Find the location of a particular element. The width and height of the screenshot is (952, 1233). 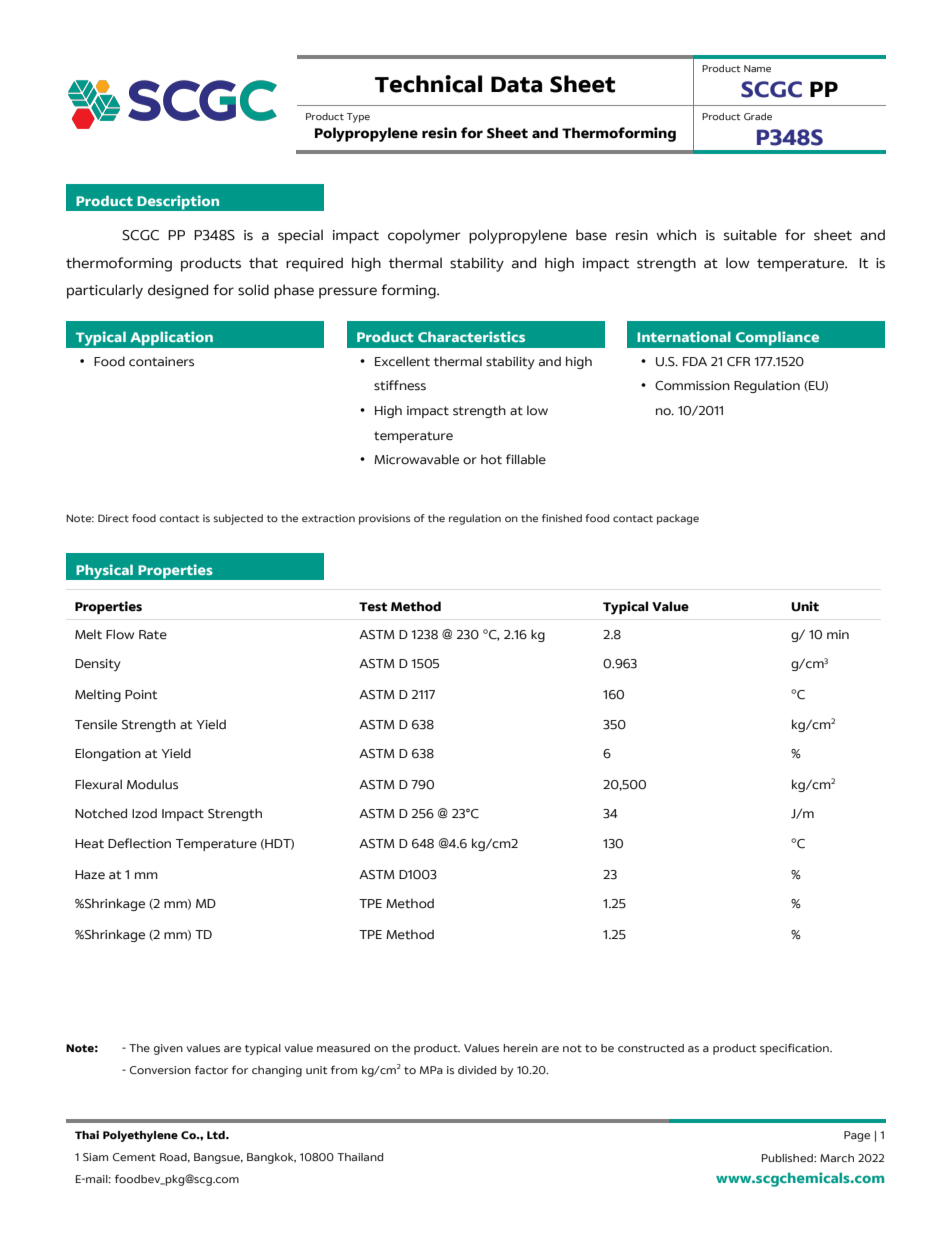

hot is located at coordinates (491, 459).
